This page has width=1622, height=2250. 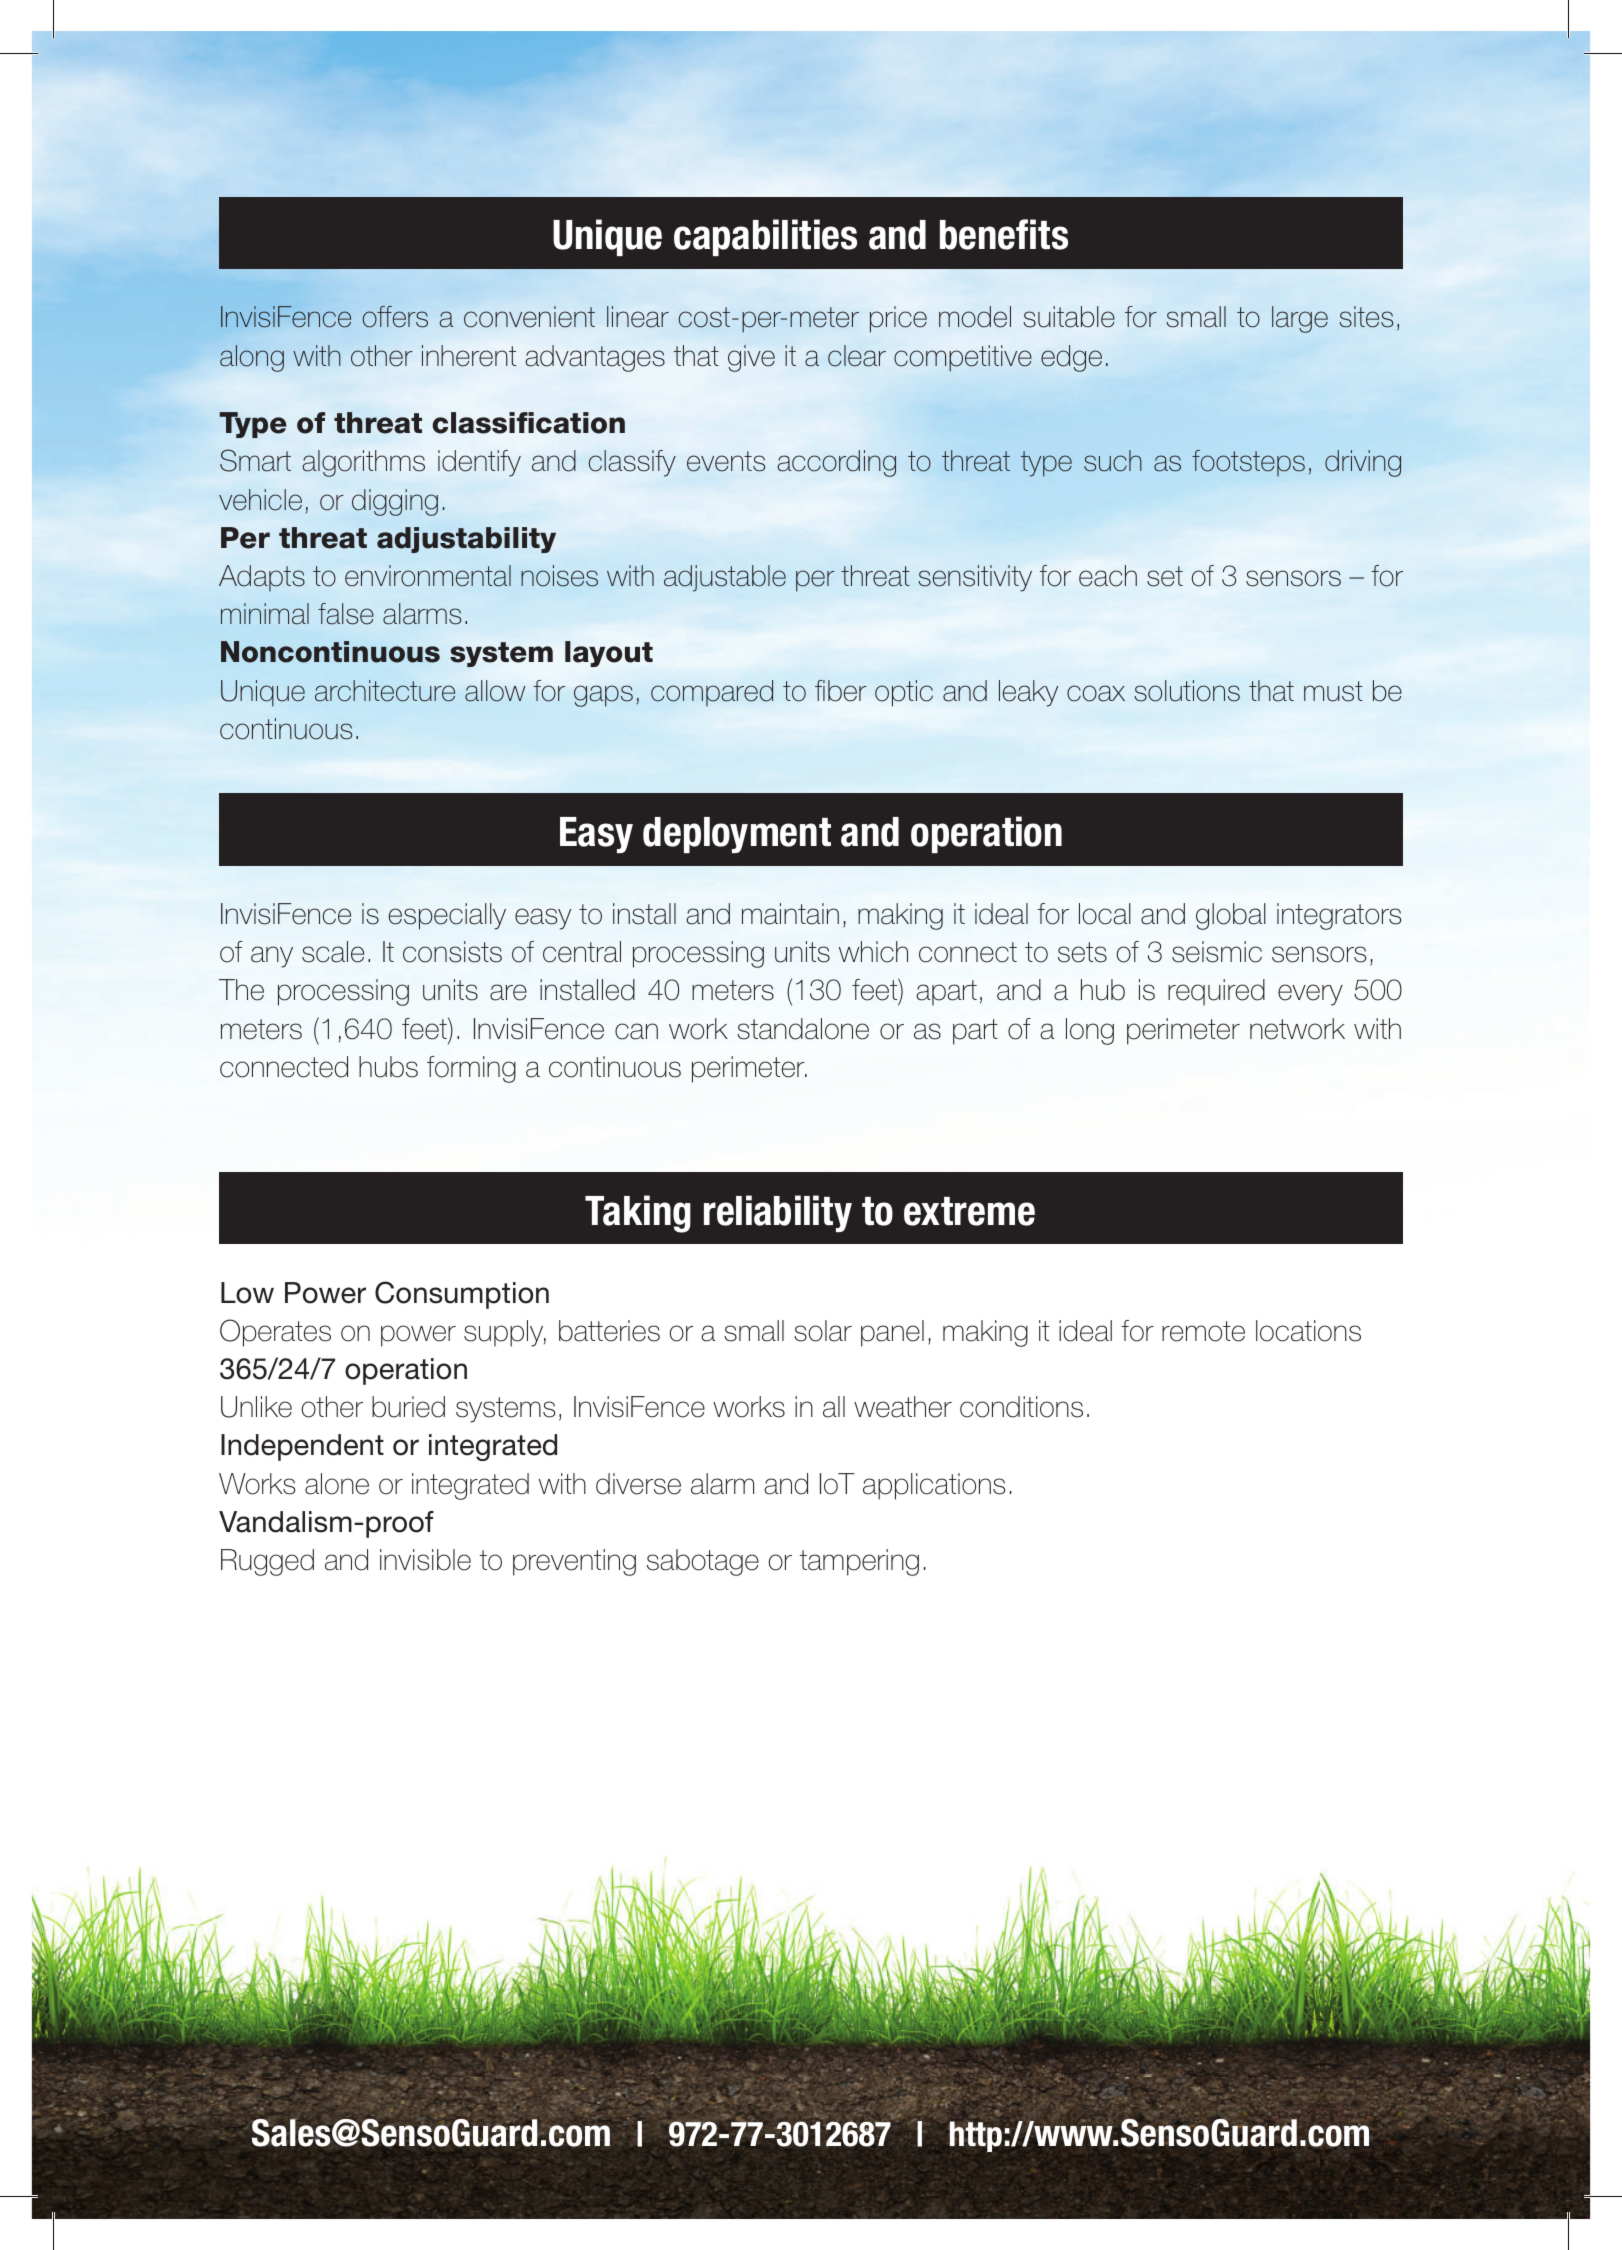 I want to click on large, so click(x=1300, y=319).
